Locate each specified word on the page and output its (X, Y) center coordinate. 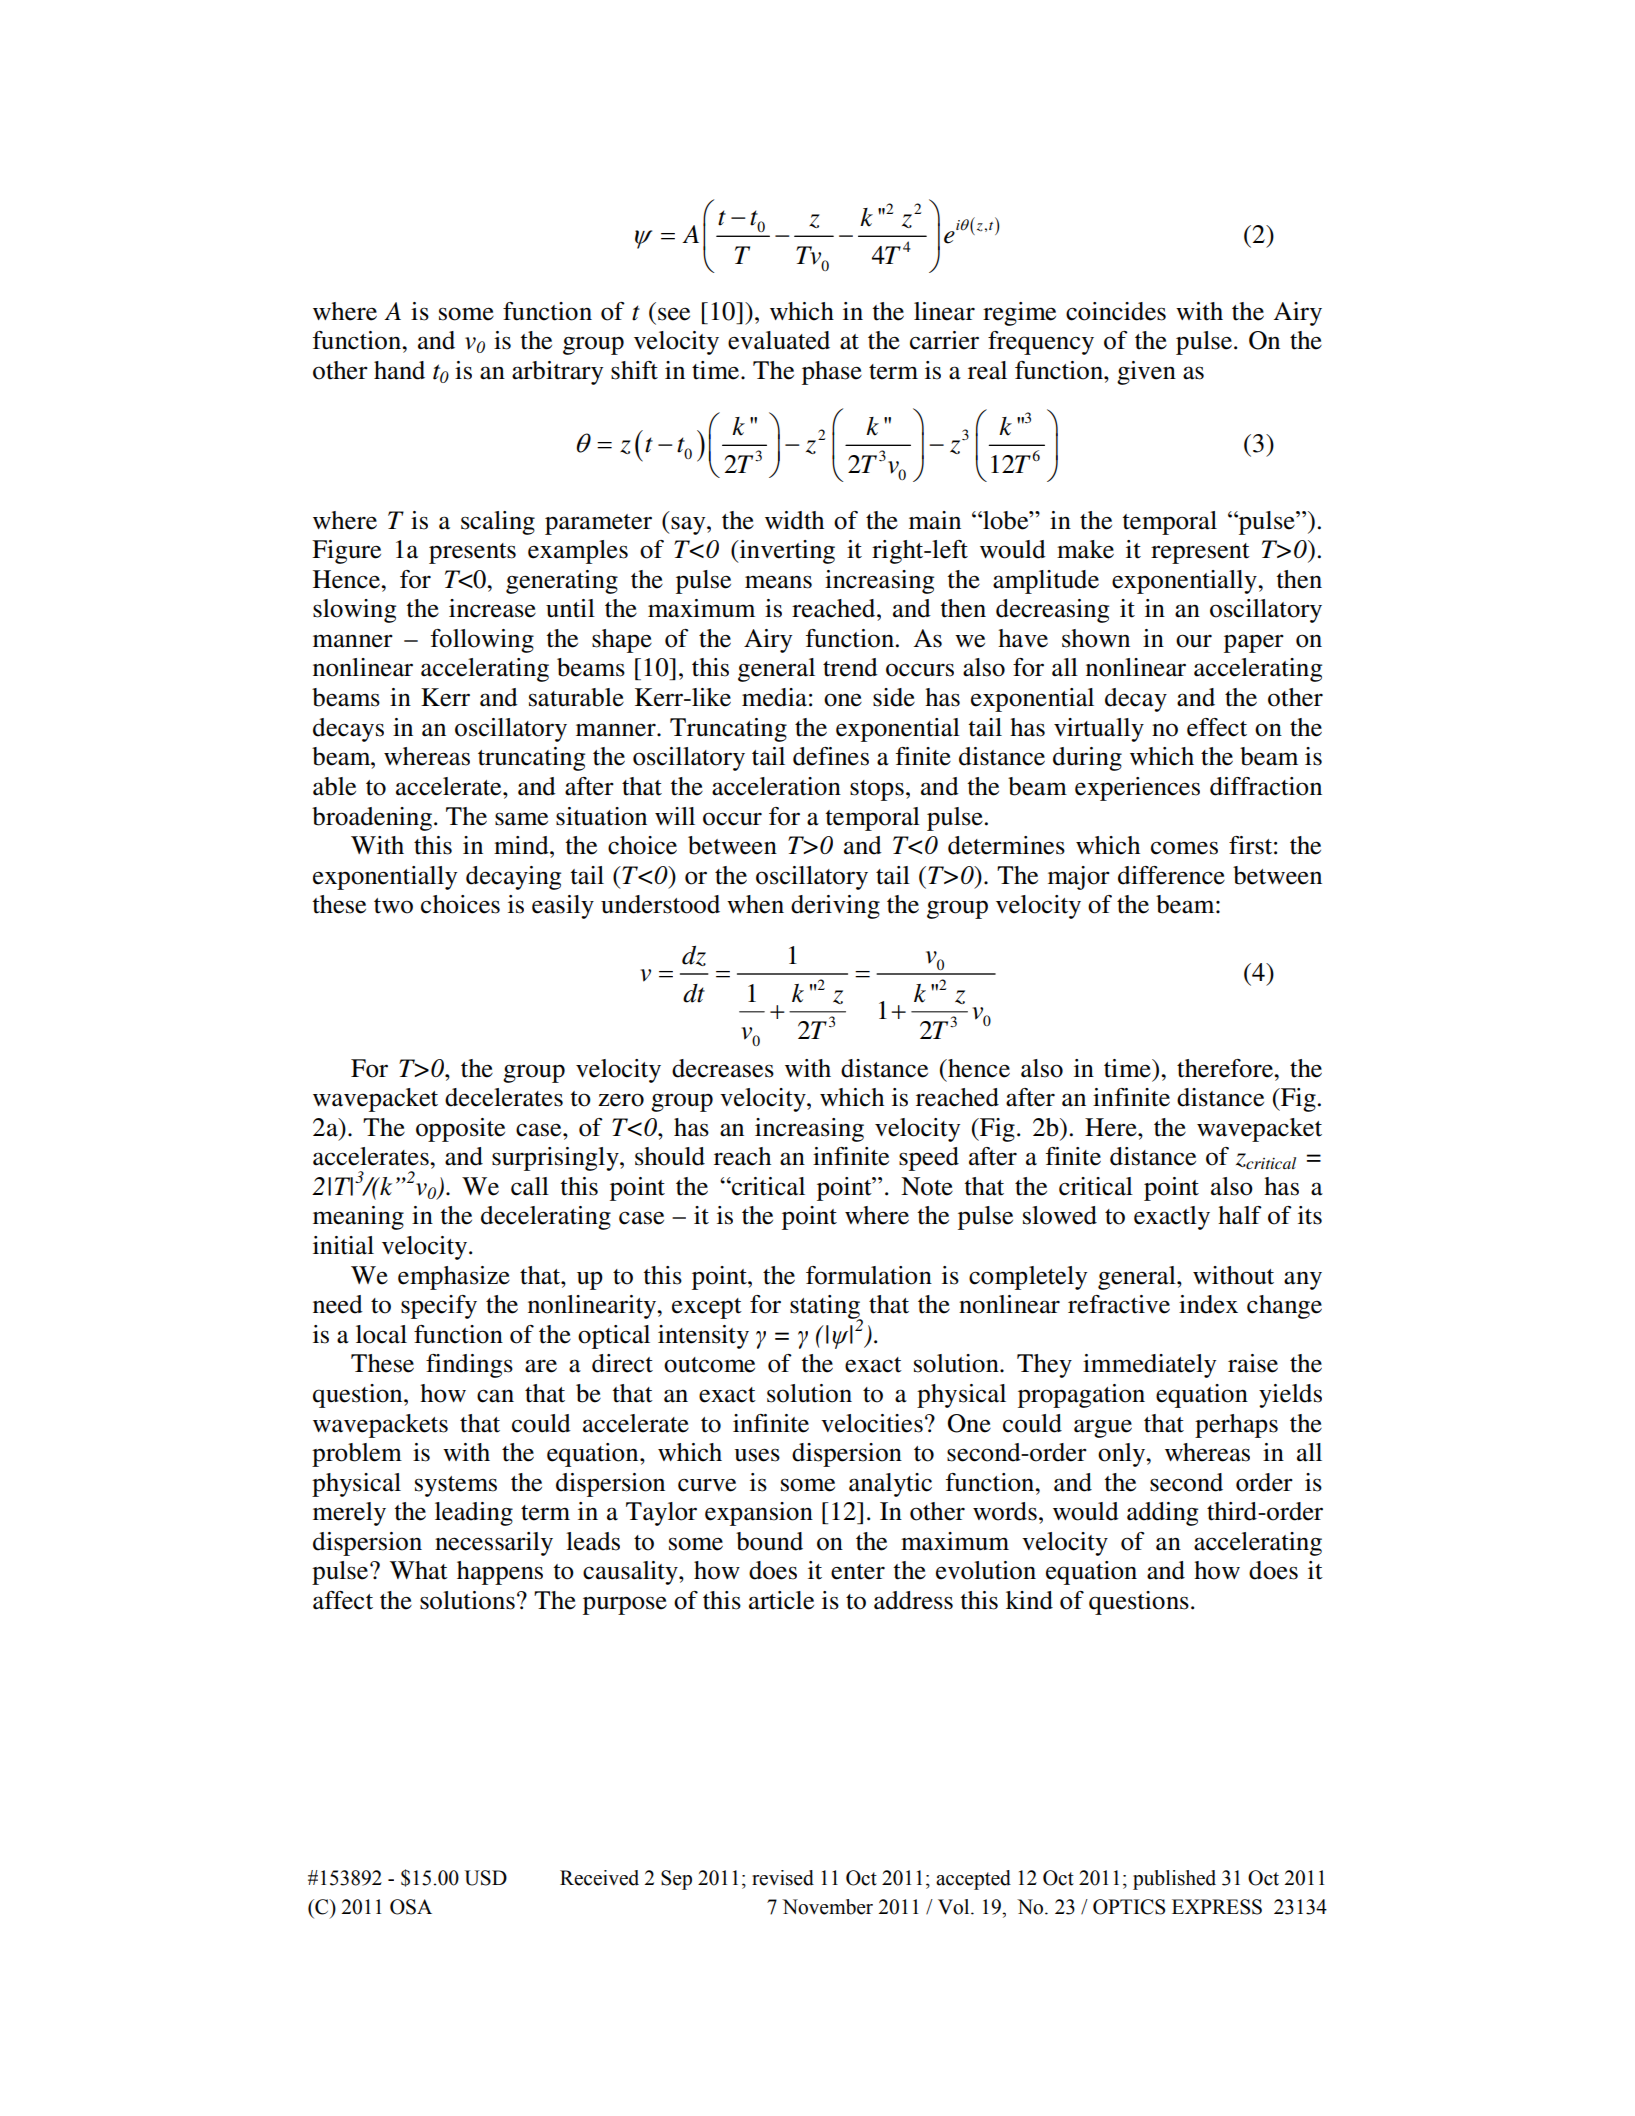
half (1240, 1215)
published (1174, 1880)
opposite (460, 1130)
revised (783, 1878)
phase (832, 373)
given (1146, 373)
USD (485, 1878)
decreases (723, 1068)
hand (399, 370)
